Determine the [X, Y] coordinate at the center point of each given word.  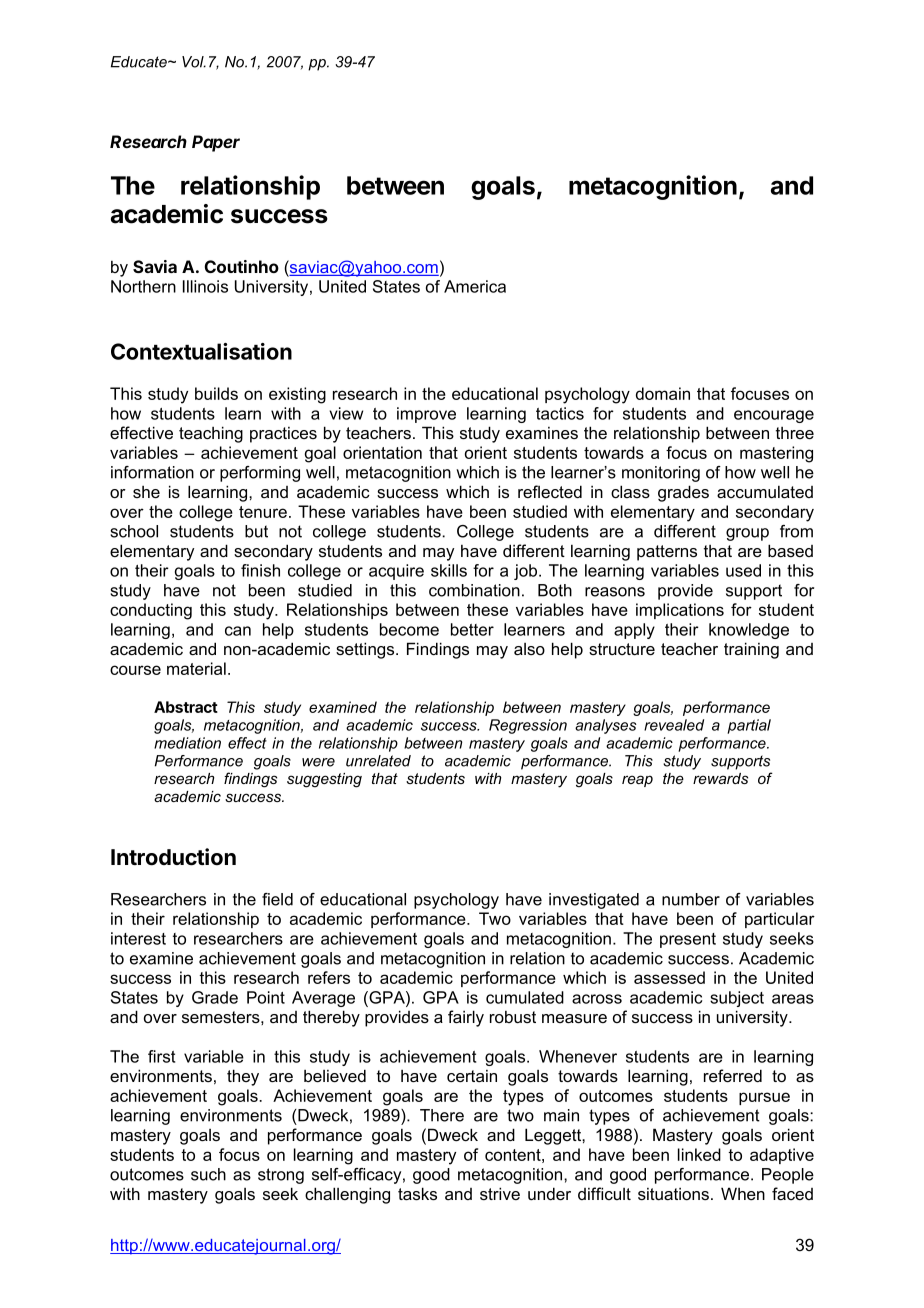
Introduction [173, 857]
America [475, 286]
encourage [774, 416]
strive [500, 1193]
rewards [720, 778]
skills [449, 570]
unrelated [378, 761]
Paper [216, 143]
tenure [263, 512]
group [747, 534]
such [208, 1174]
